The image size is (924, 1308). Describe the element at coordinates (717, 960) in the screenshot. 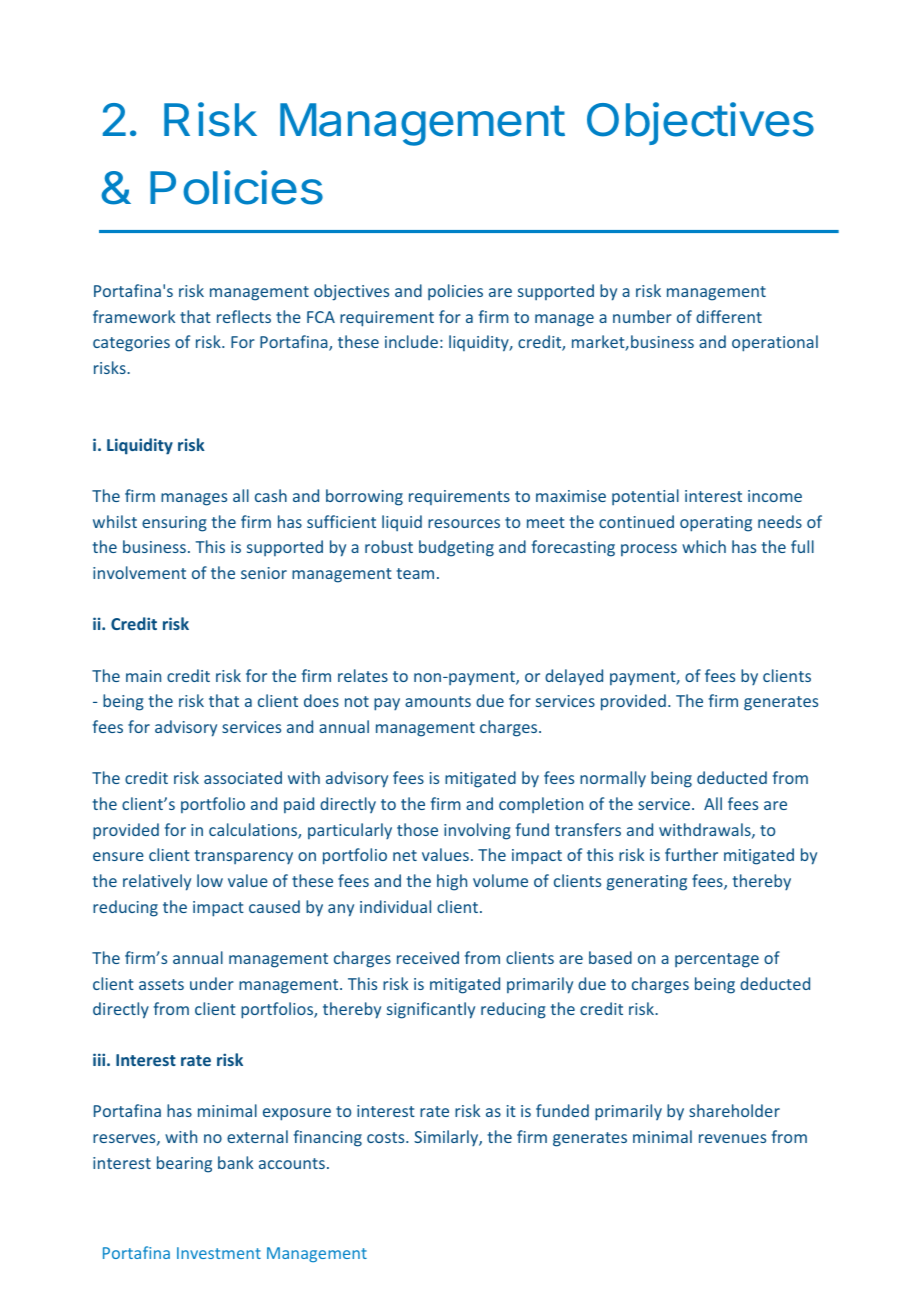

I see `percentage` at that location.
